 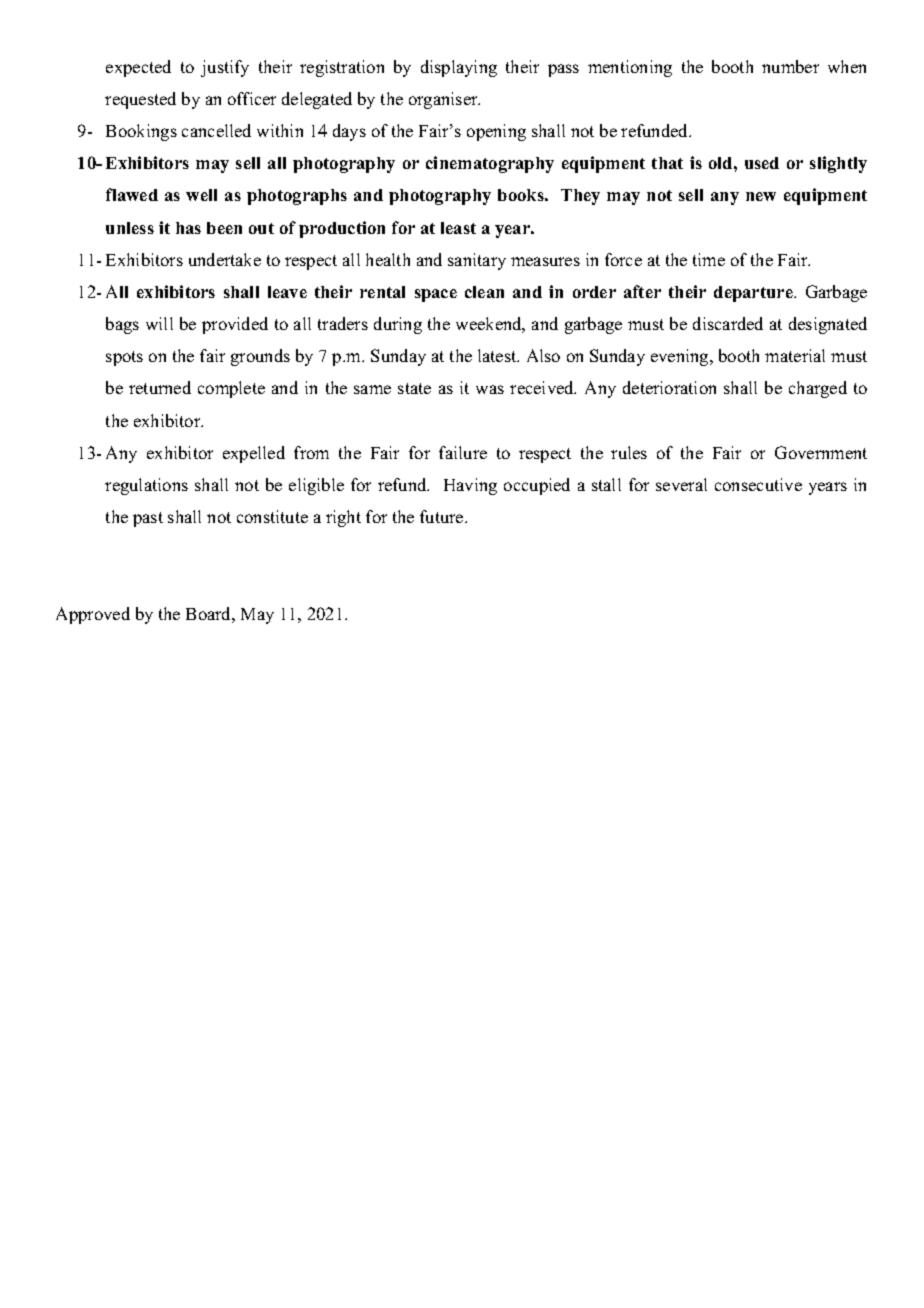 What do you see at coordinates (758, 484) in the screenshot?
I see `consecutive` at bounding box center [758, 484].
